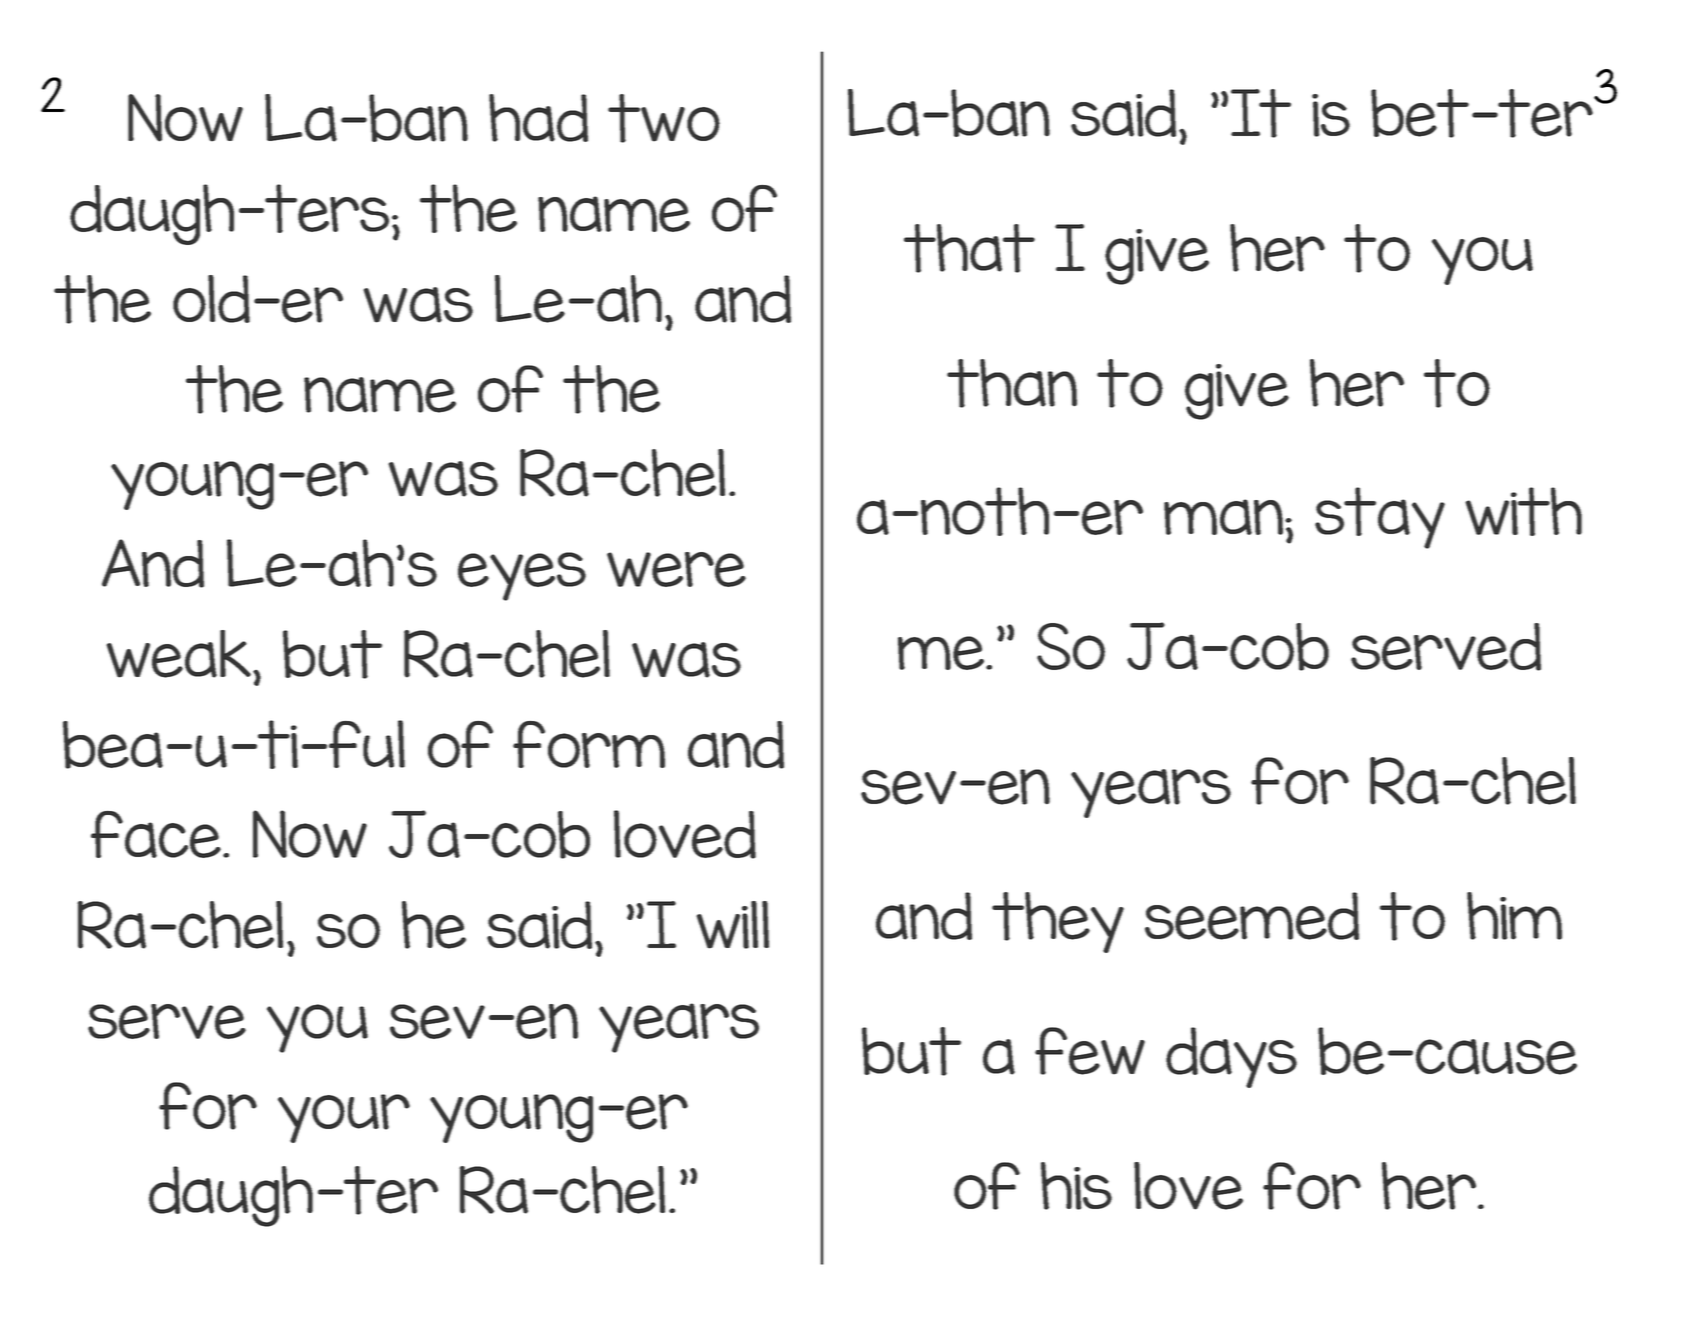 This image has height=1319, width=1706. I want to click on your, so click(344, 1118).
